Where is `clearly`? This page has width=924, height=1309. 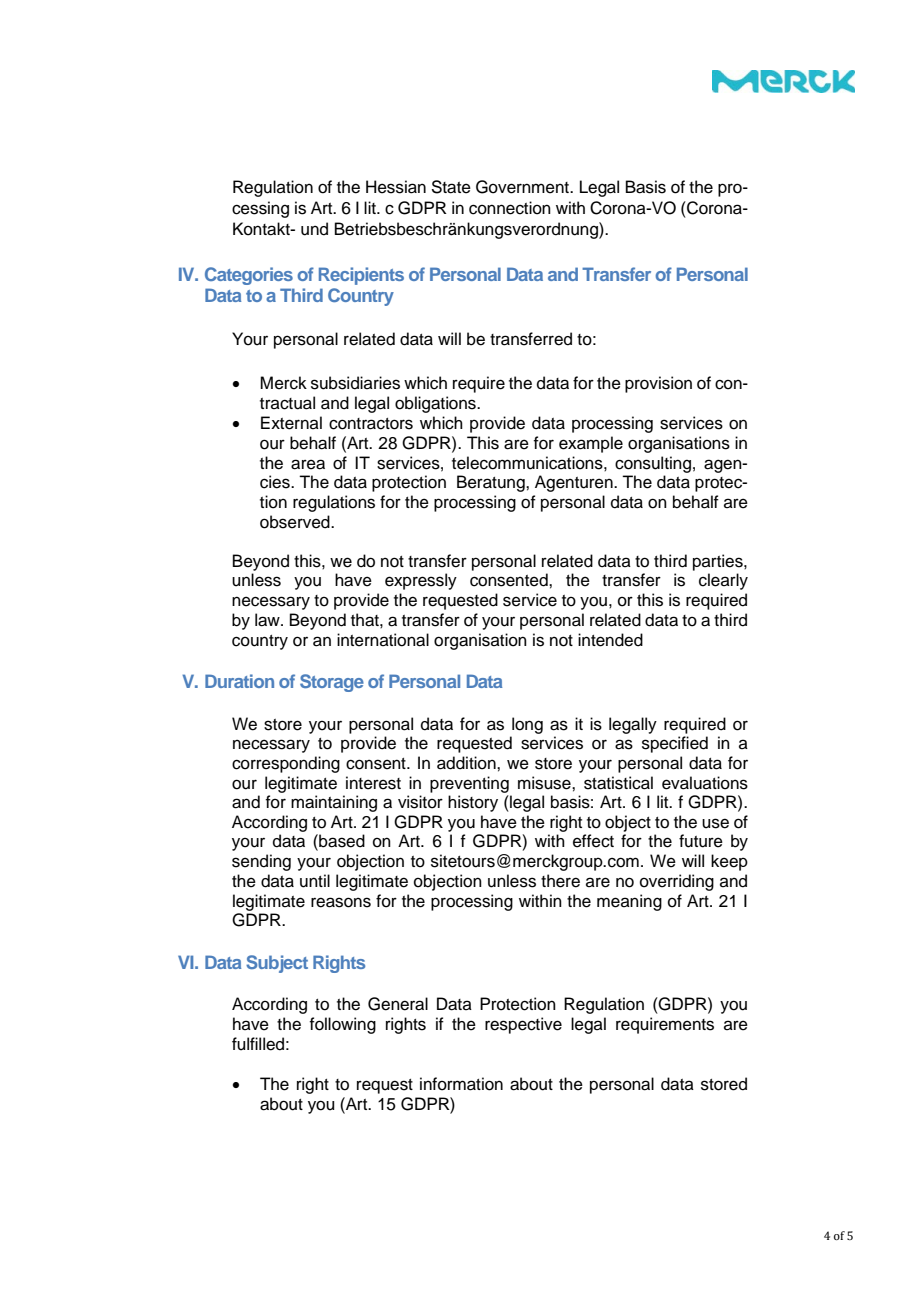 clearly is located at coordinates (723, 581).
